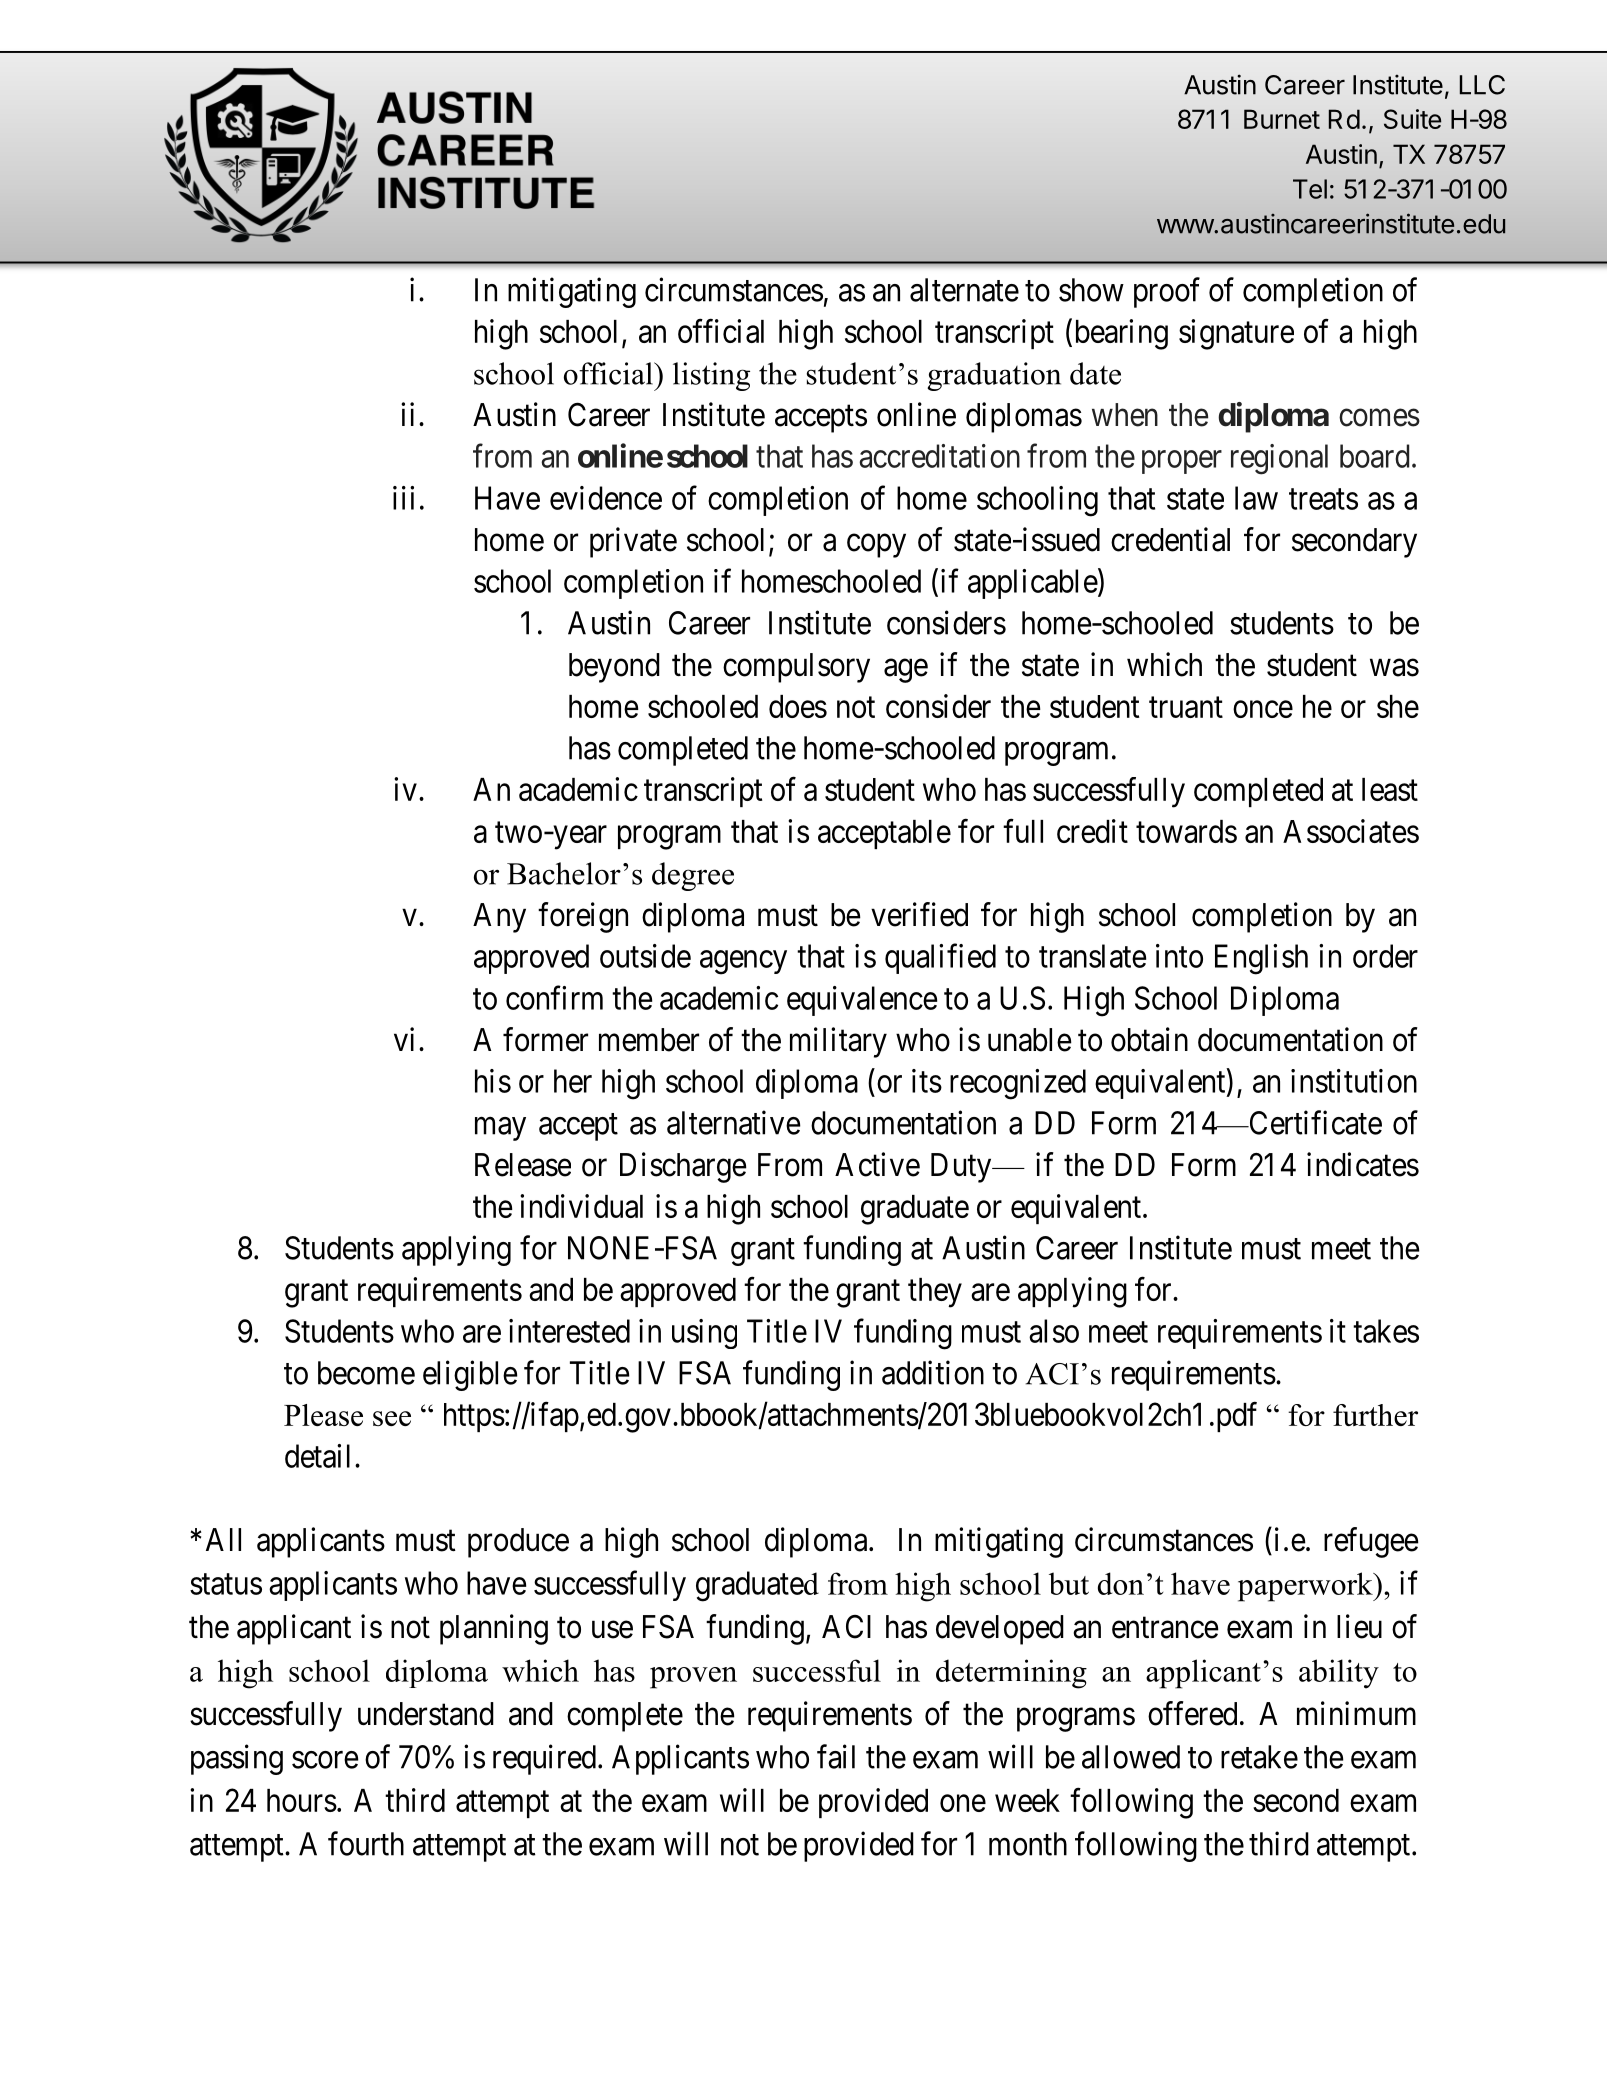 The height and width of the screenshot is (2079, 1607). What do you see at coordinates (836, 1756) in the screenshot?
I see `fail` at bounding box center [836, 1756].
